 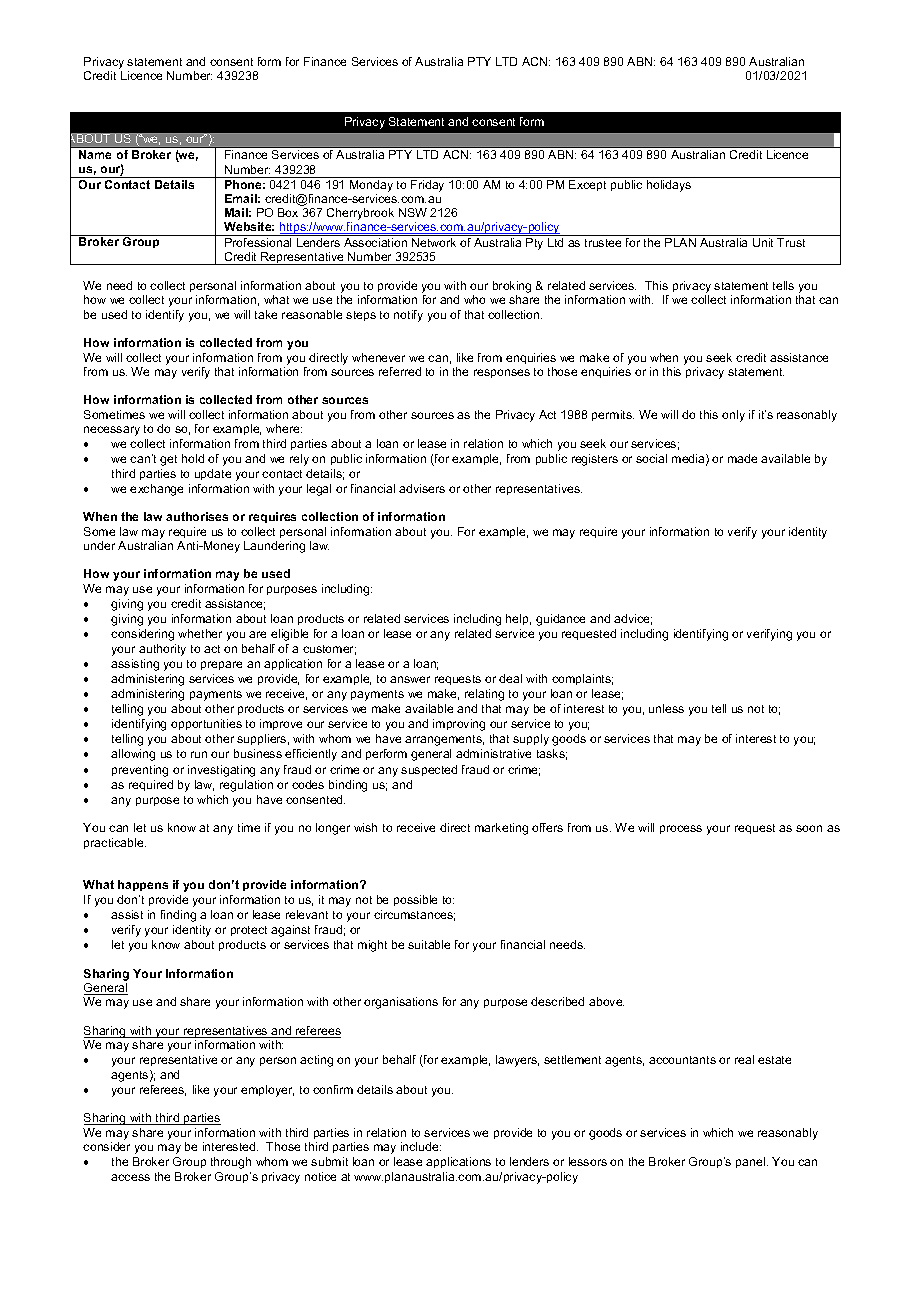 I want to click on prepare, so click(x=221, y=665).
